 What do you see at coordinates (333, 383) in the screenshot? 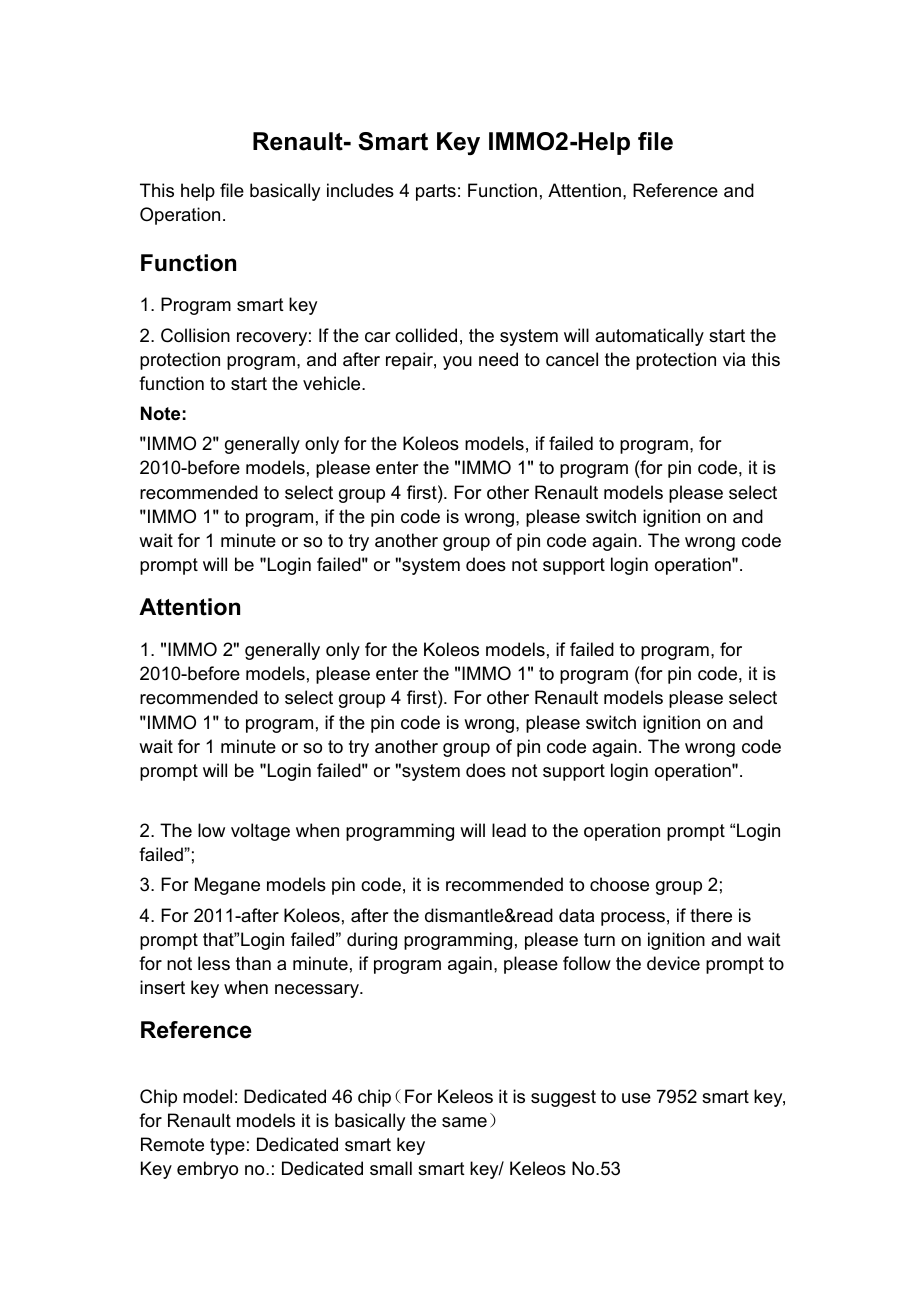
I see `vehicle` at bounding box center [333, 383].
